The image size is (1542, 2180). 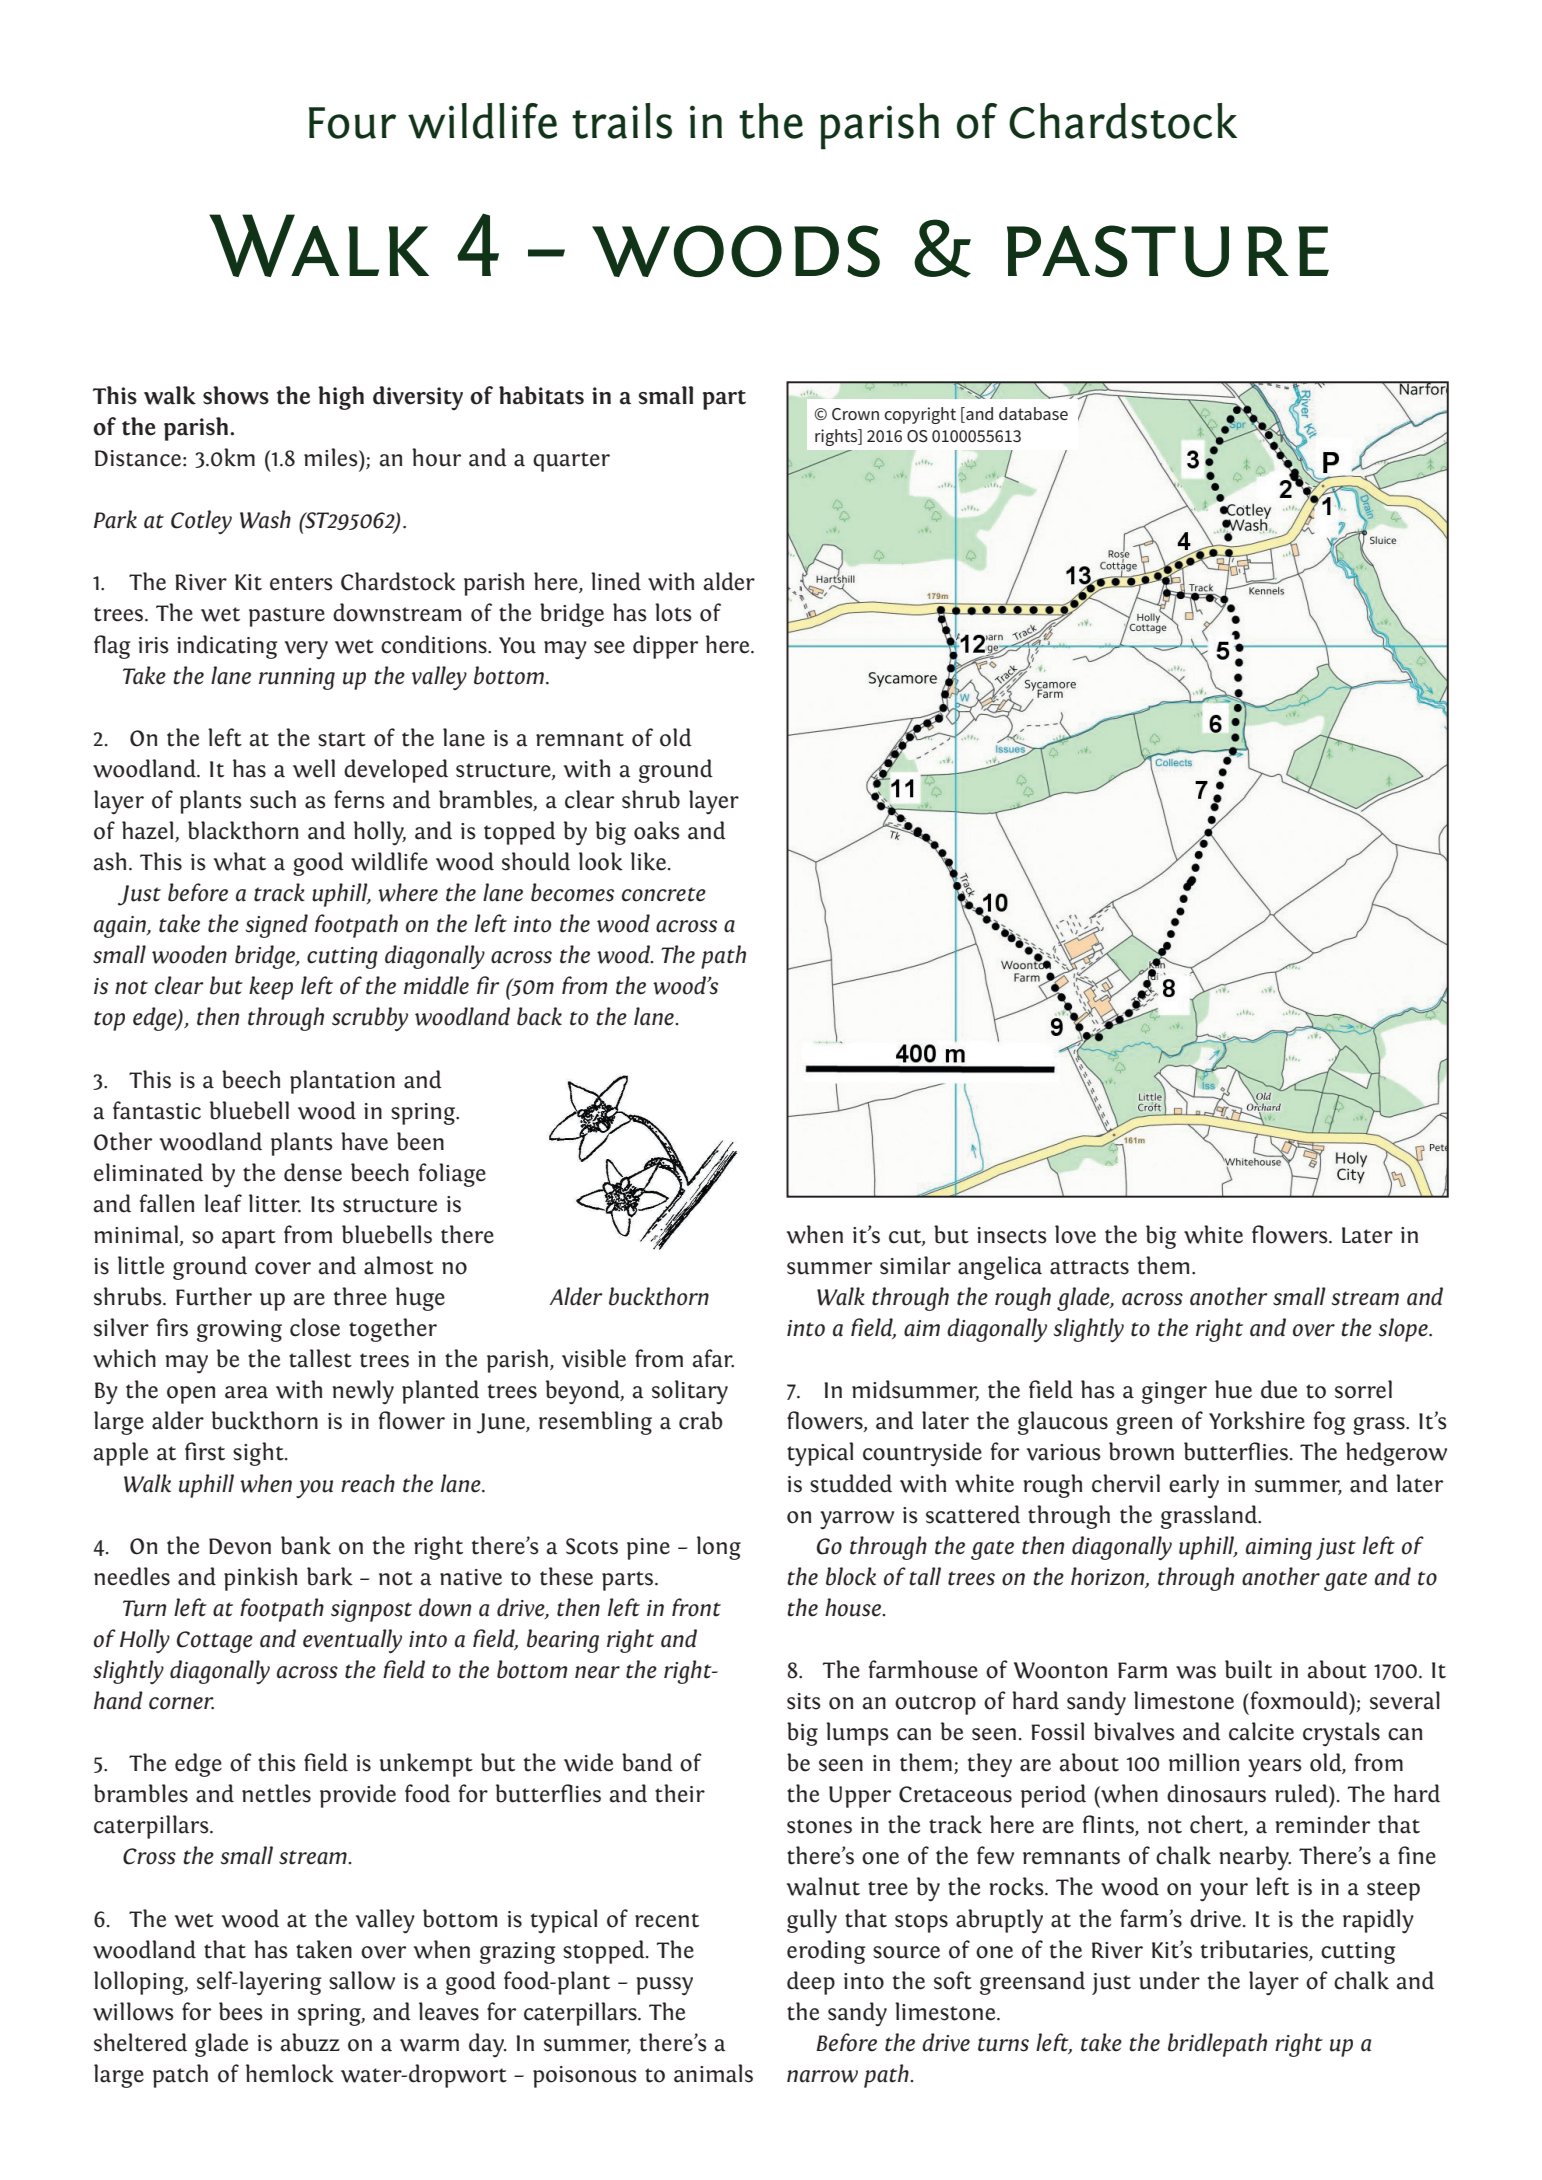 I want to click on Crown, so click(x=855, y=414).
